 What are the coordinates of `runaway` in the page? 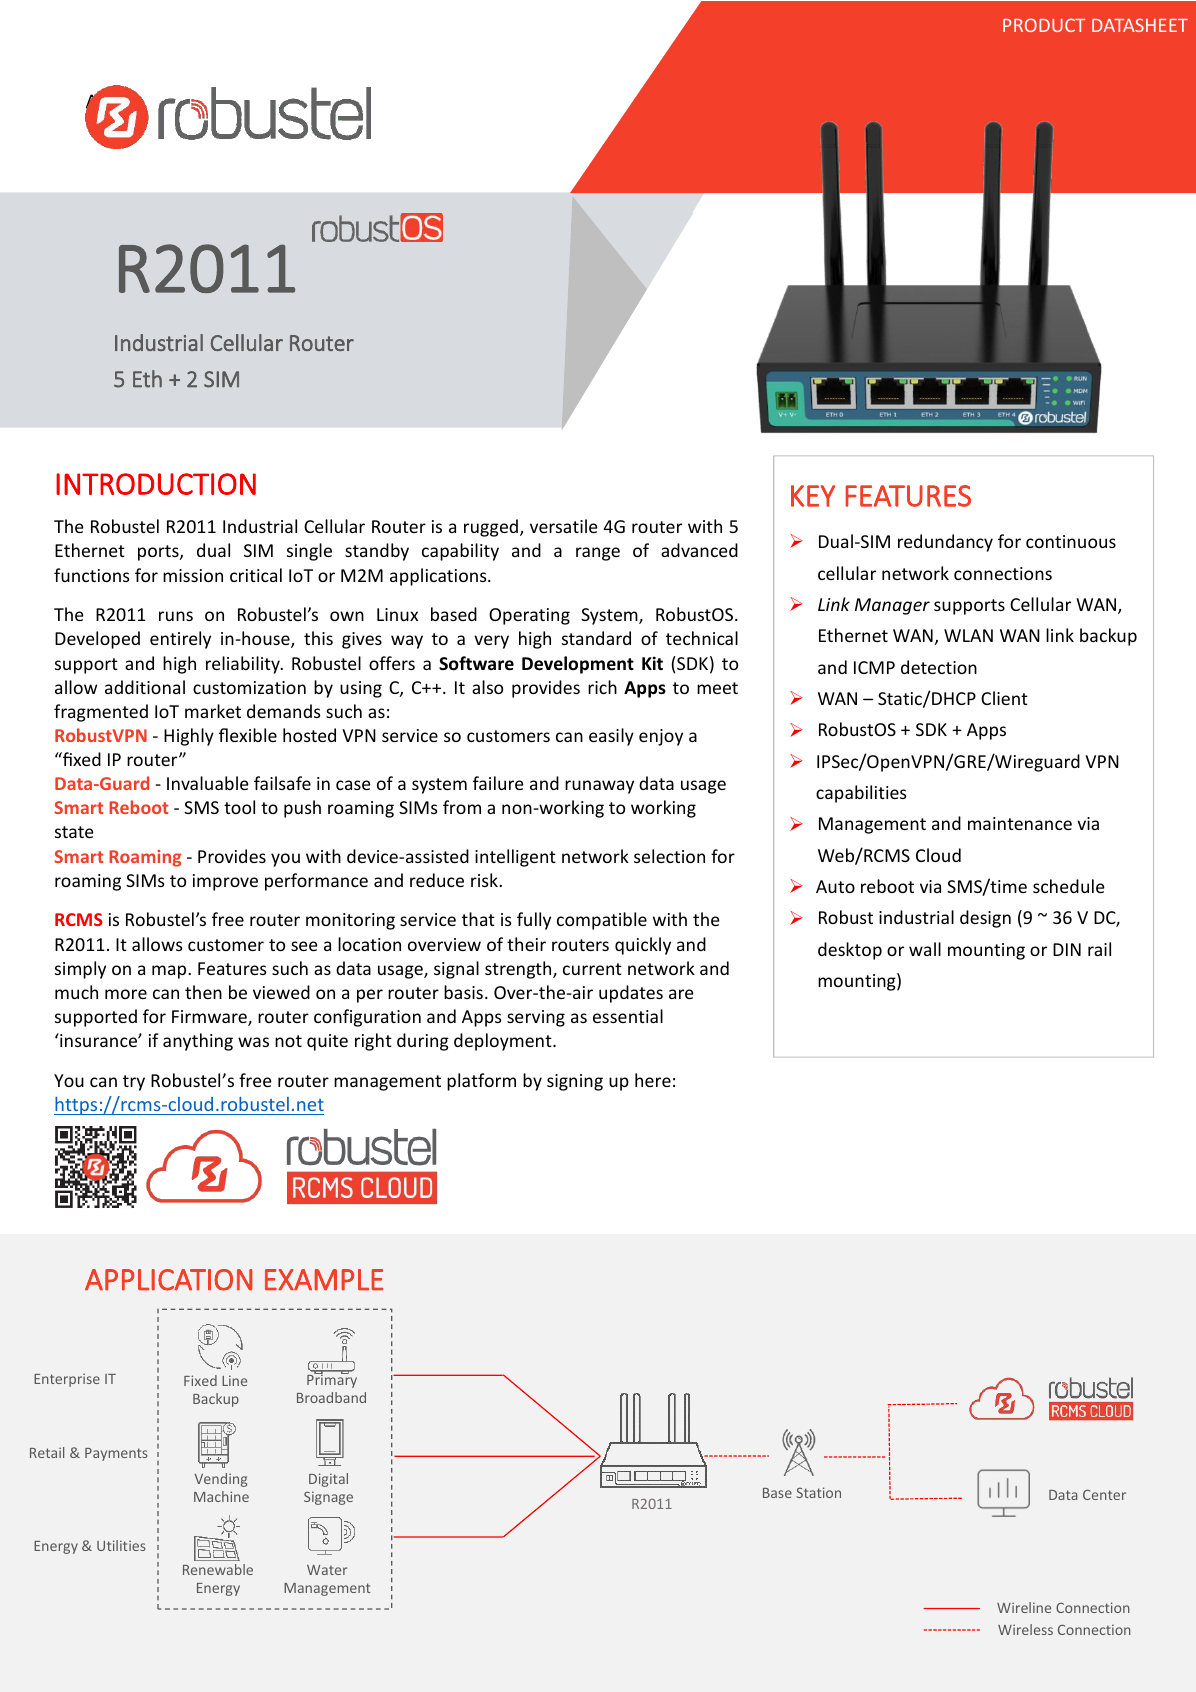 It's located at (599, 787).
